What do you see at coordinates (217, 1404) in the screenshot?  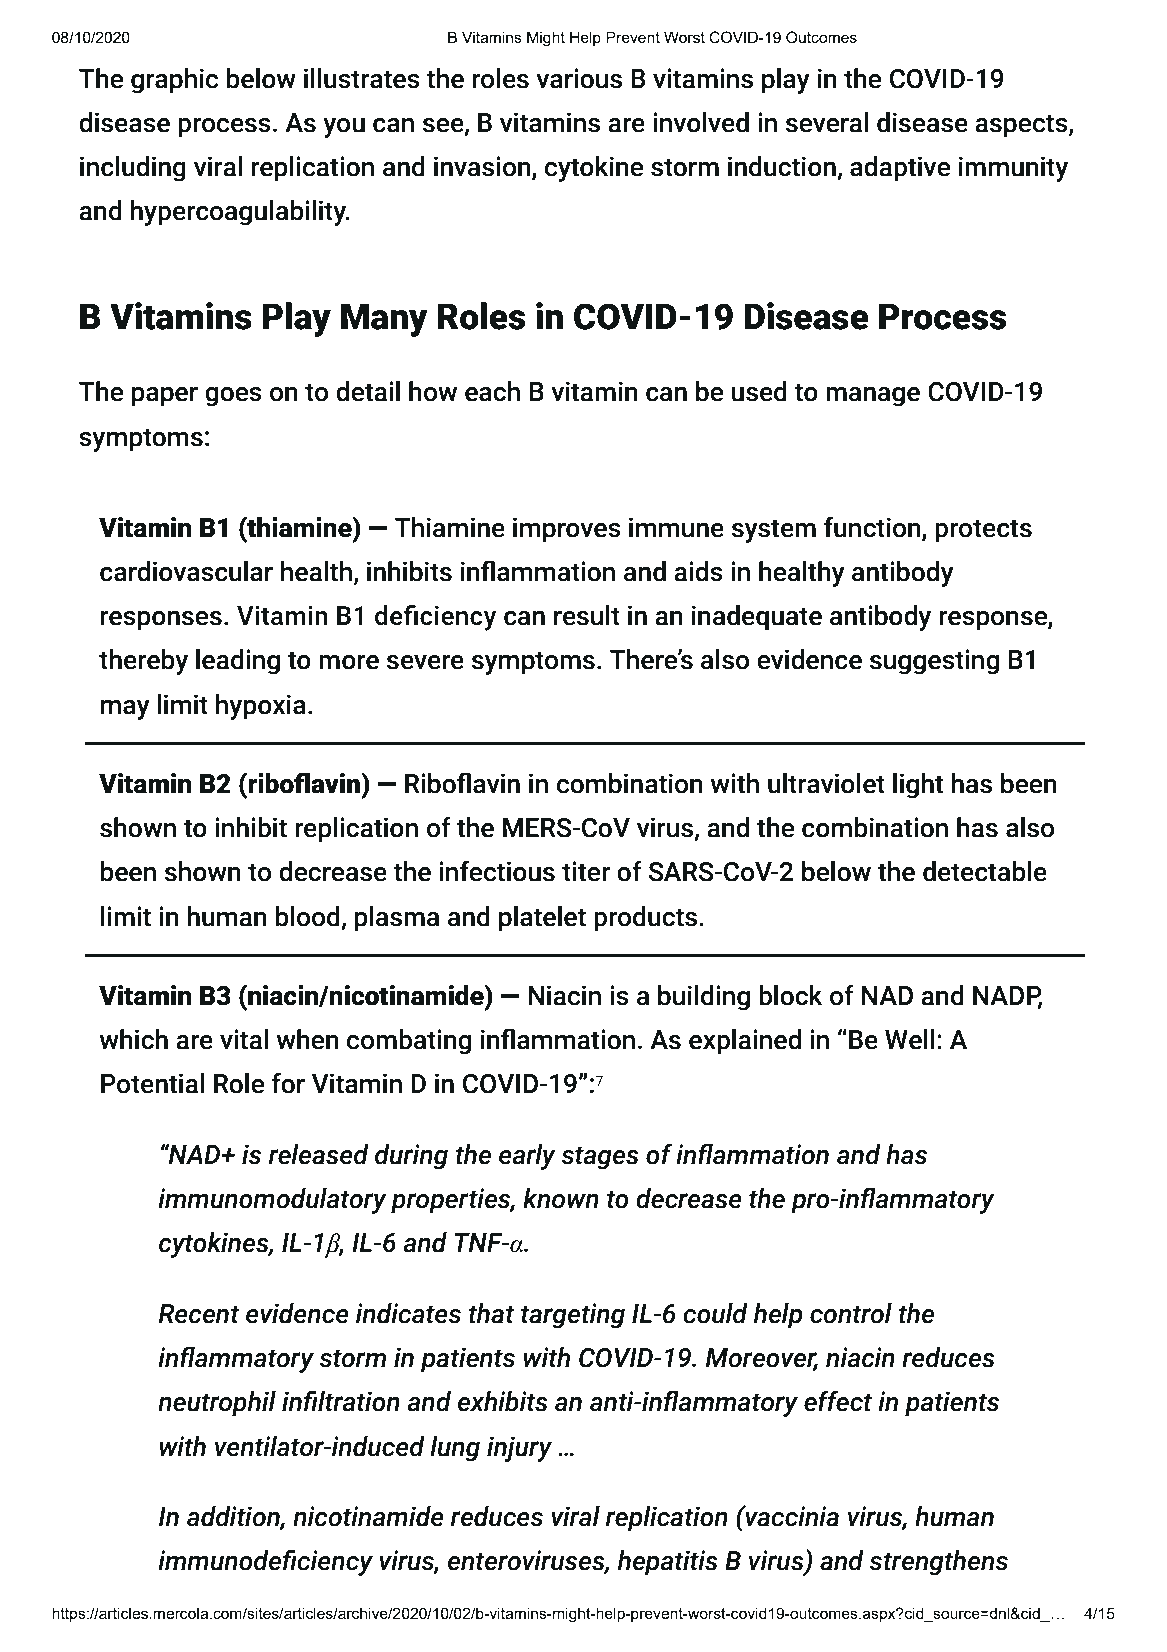 I see `neutrophil` at bounding box center [217, 1404].
